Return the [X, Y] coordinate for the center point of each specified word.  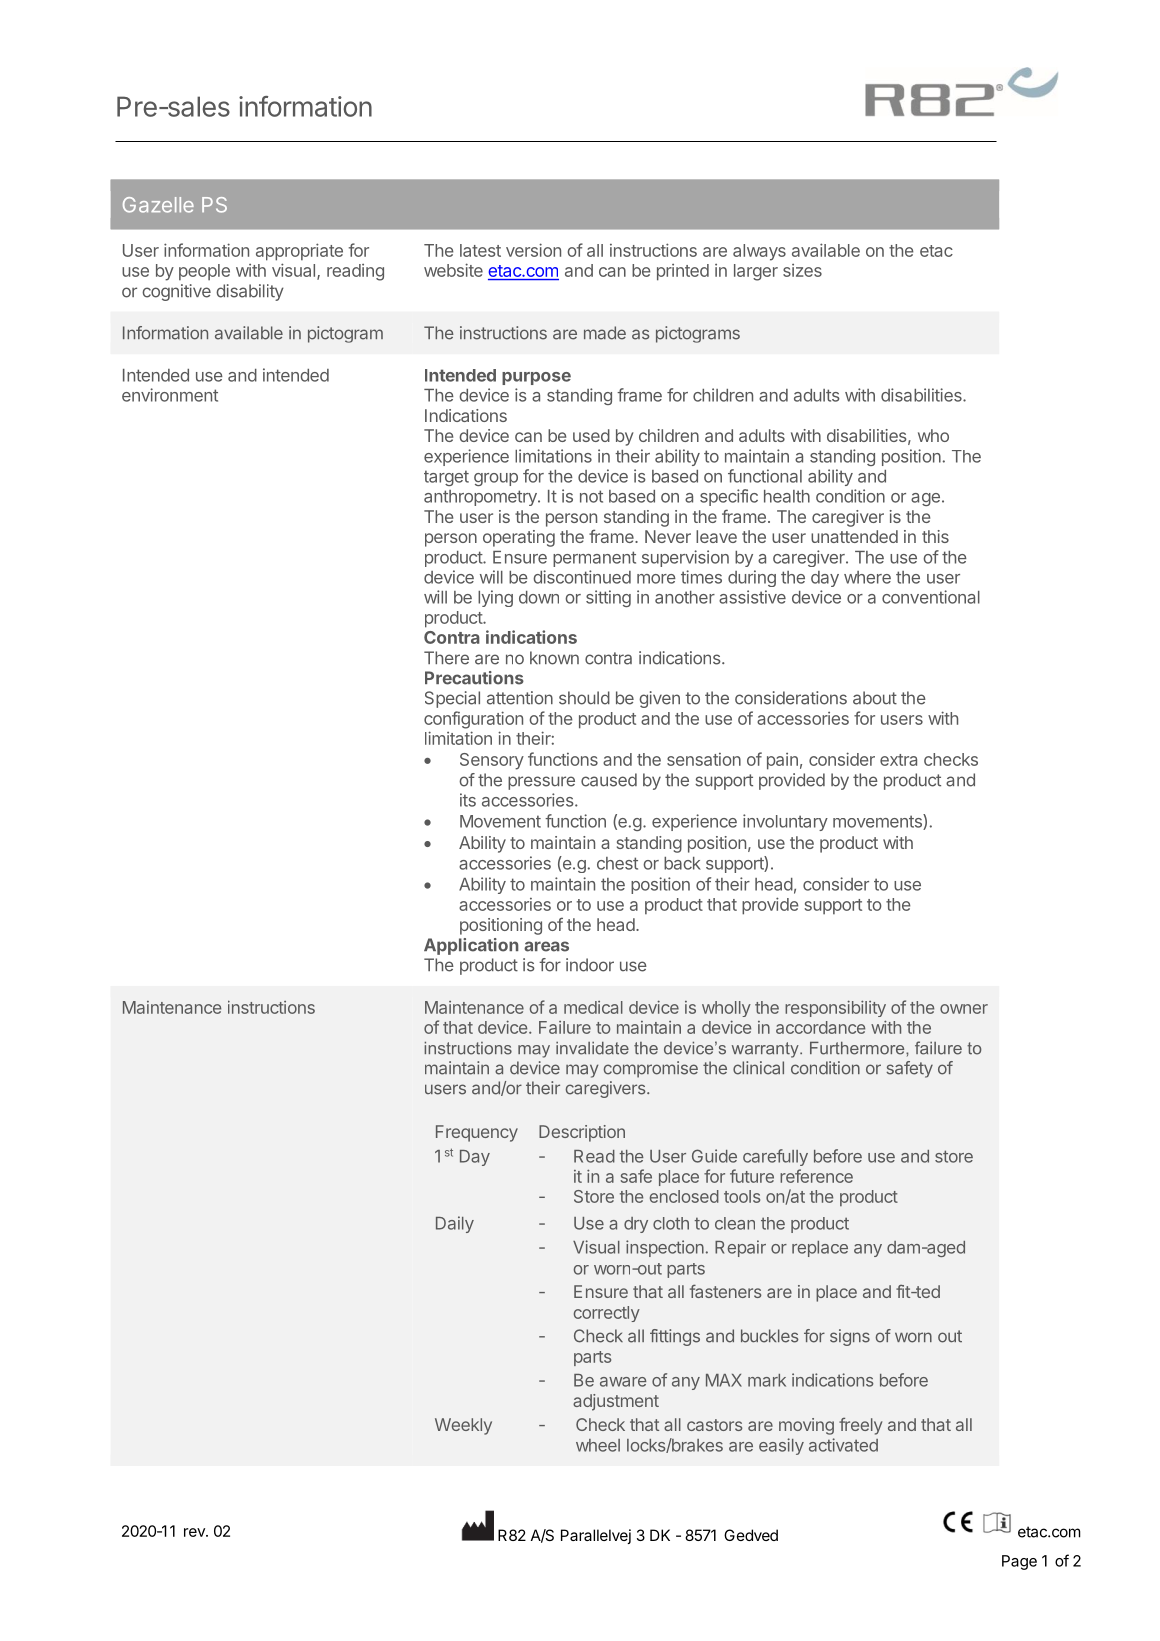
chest [617, 863]
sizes [802, 270]
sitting [608, 598]
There [446, 658]
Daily [455, 1224]
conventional [931, 597]
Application [471, 946]
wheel [598, 1445]
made [605, 333]
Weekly [463, 1426]
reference [816, 1176]
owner [964, 1009]
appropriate [299, 252]
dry [636, 1225]
